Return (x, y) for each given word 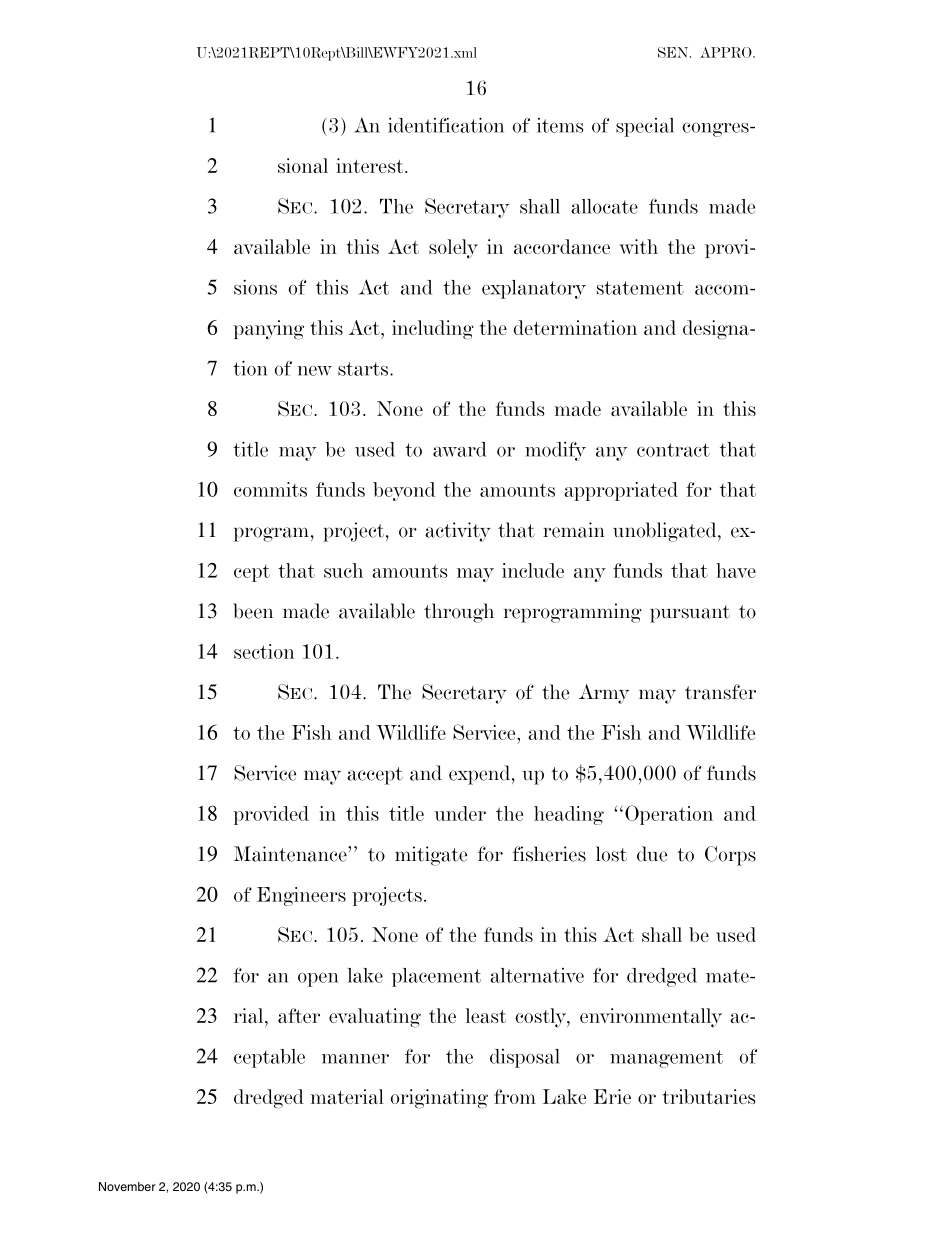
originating (439, 1099)
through (459, 613)
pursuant (690, 614)
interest (371, 165)
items (560, 125)
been (253, 611)
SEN (674, 52)
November (127, 1186)
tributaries (709, 1096)
